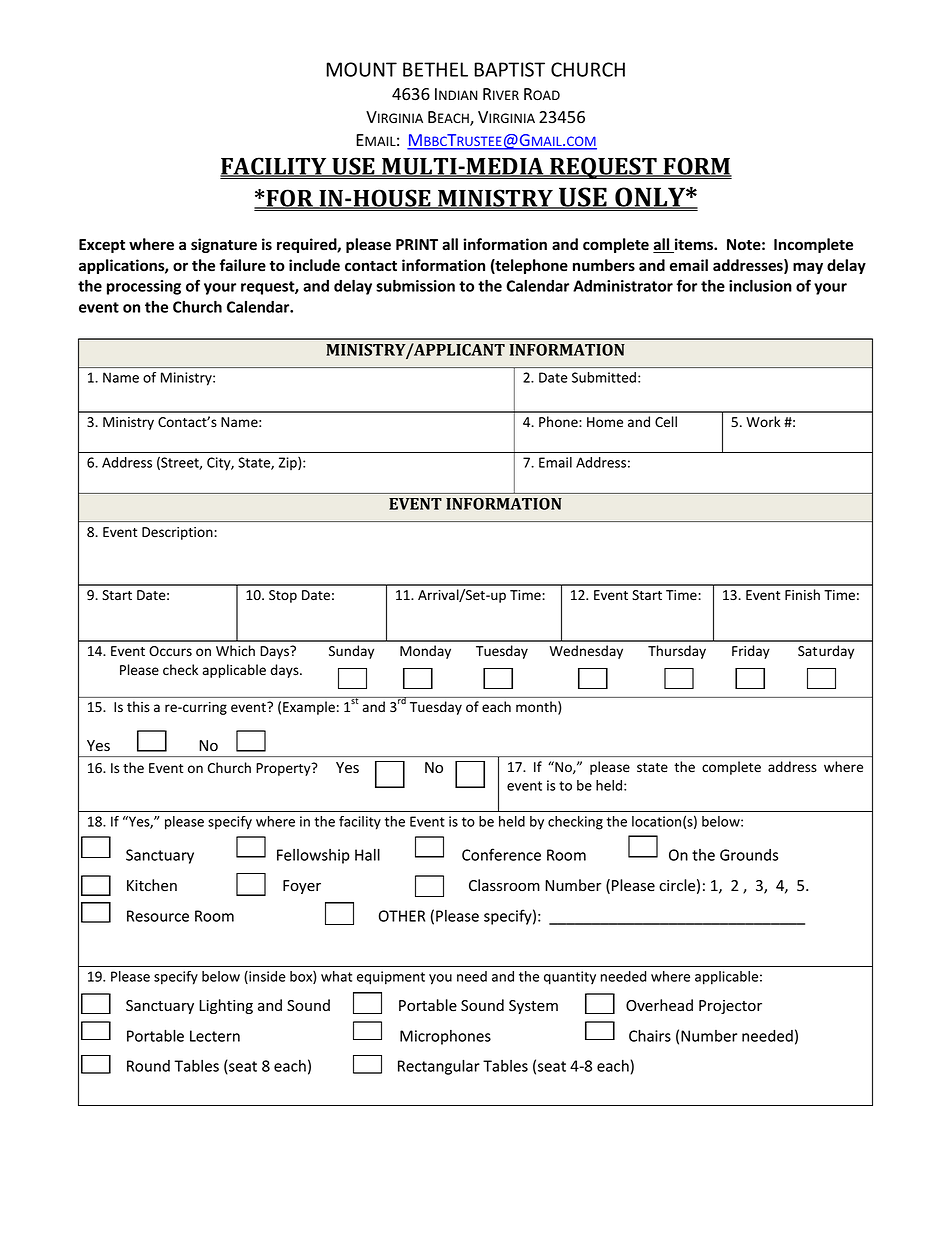 This screenshot has width=952, height=1233. What do you see at coordinates (425, 652) in the screenshot?
I see `Monday` at bounding box center [425, 652].
